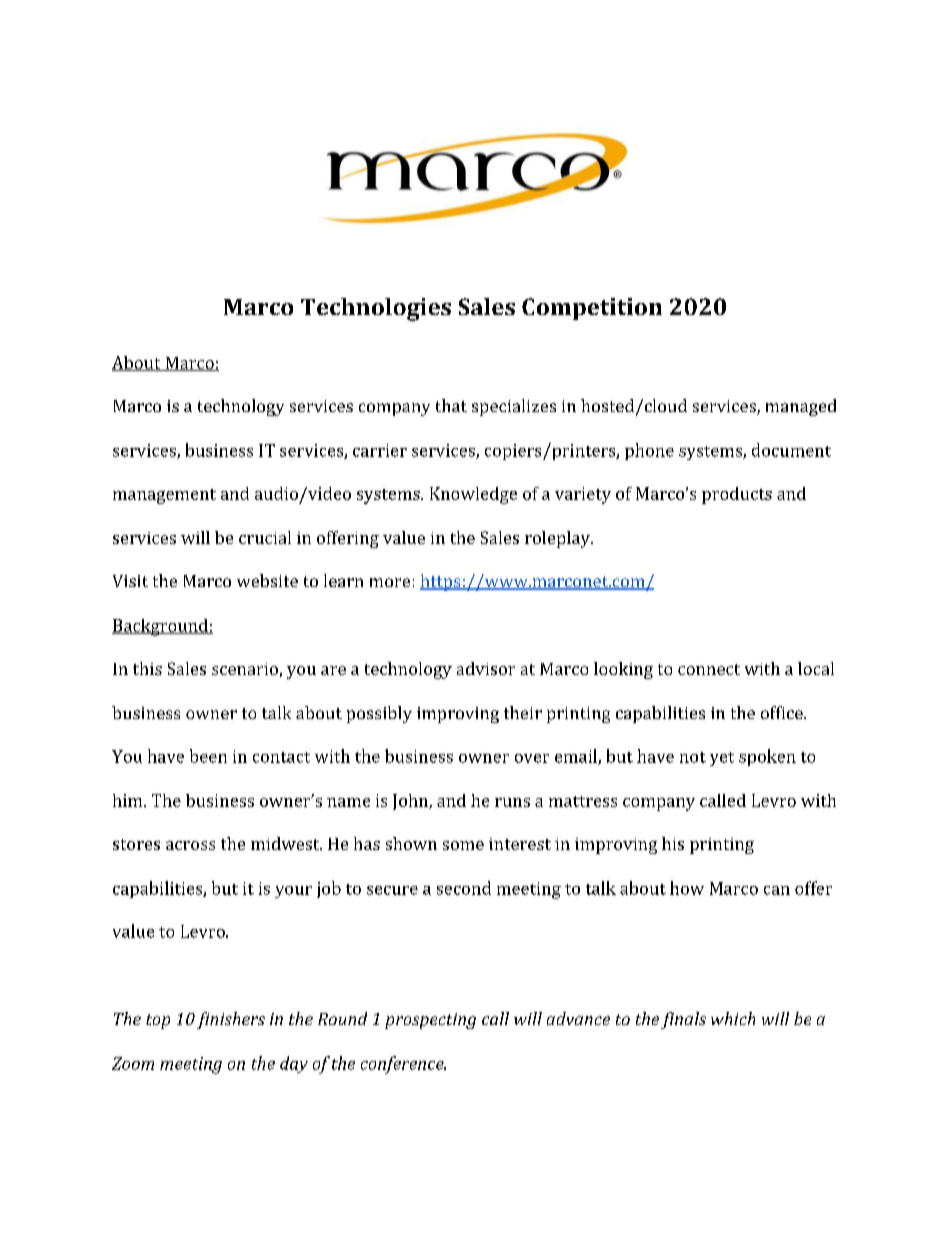 This screenshot has width=952, height=1233. What do you see at coordinates (463, 845) in the screenshot?
I see `some` at bounding box center [463, 845].
